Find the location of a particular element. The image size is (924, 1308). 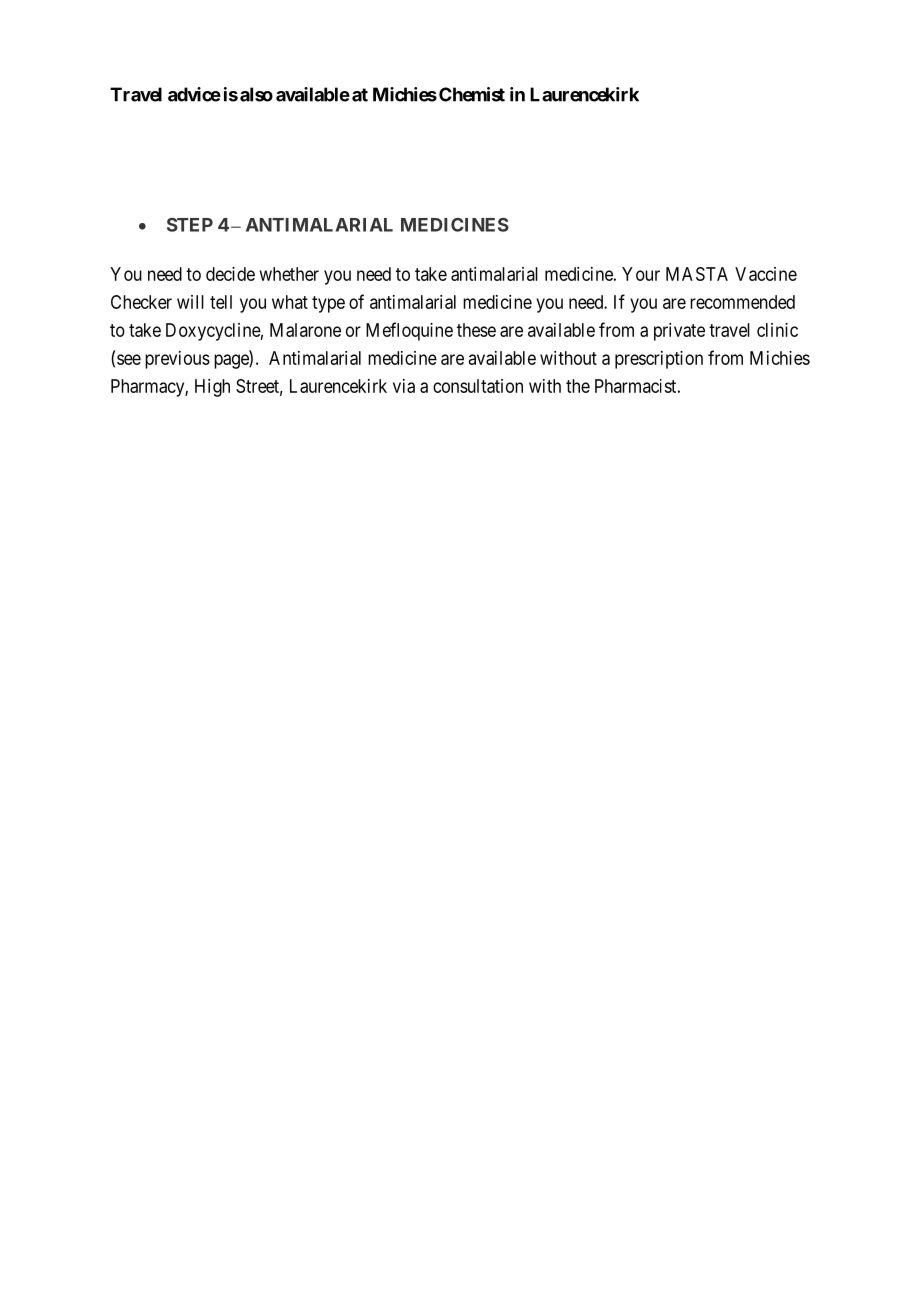

whether is located at coordinates (289, 274).
